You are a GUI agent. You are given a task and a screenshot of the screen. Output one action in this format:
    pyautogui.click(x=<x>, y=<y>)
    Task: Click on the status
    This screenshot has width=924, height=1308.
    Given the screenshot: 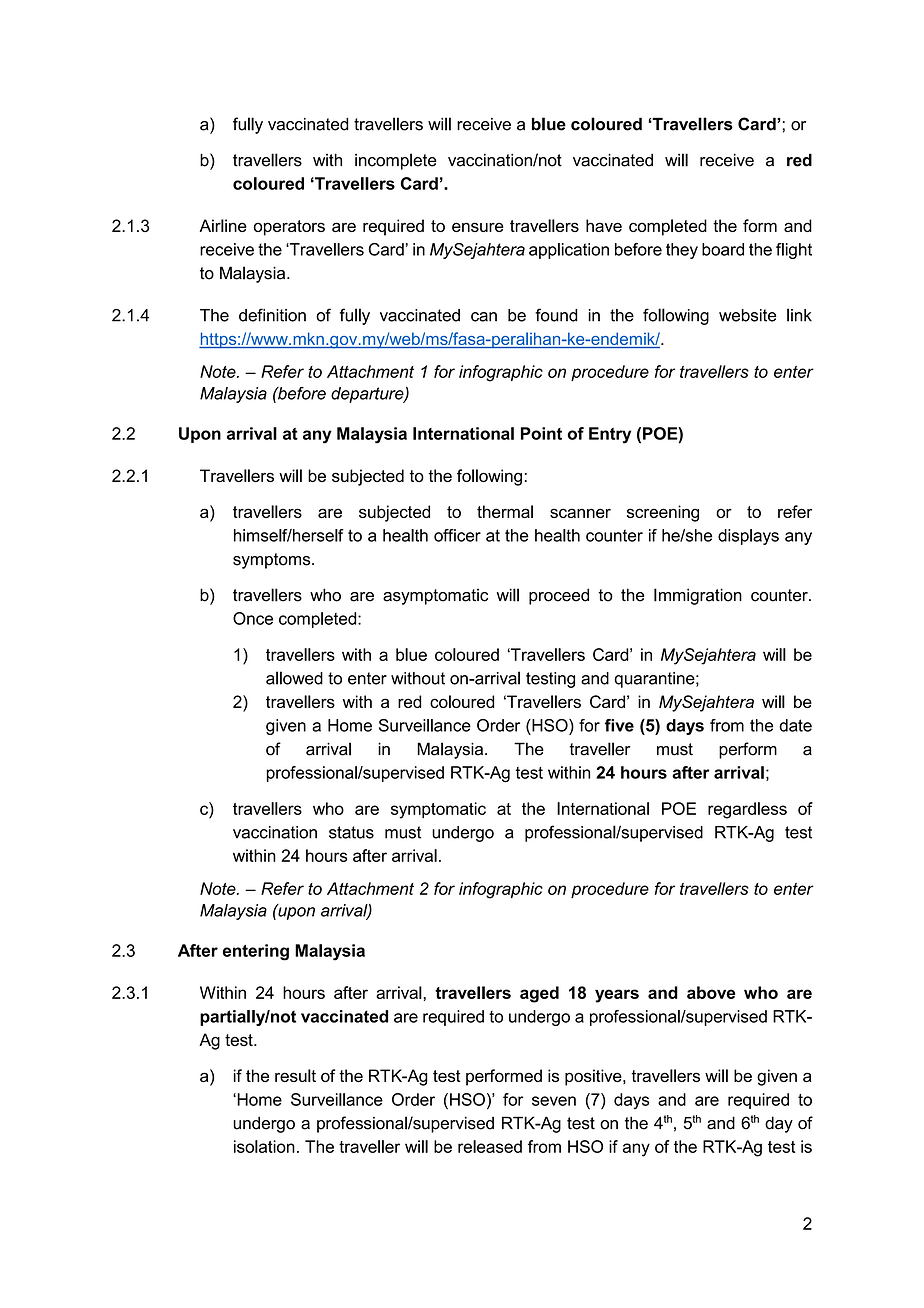 What is the action you would take?
    pyautogui.click(x=351, y=832)
